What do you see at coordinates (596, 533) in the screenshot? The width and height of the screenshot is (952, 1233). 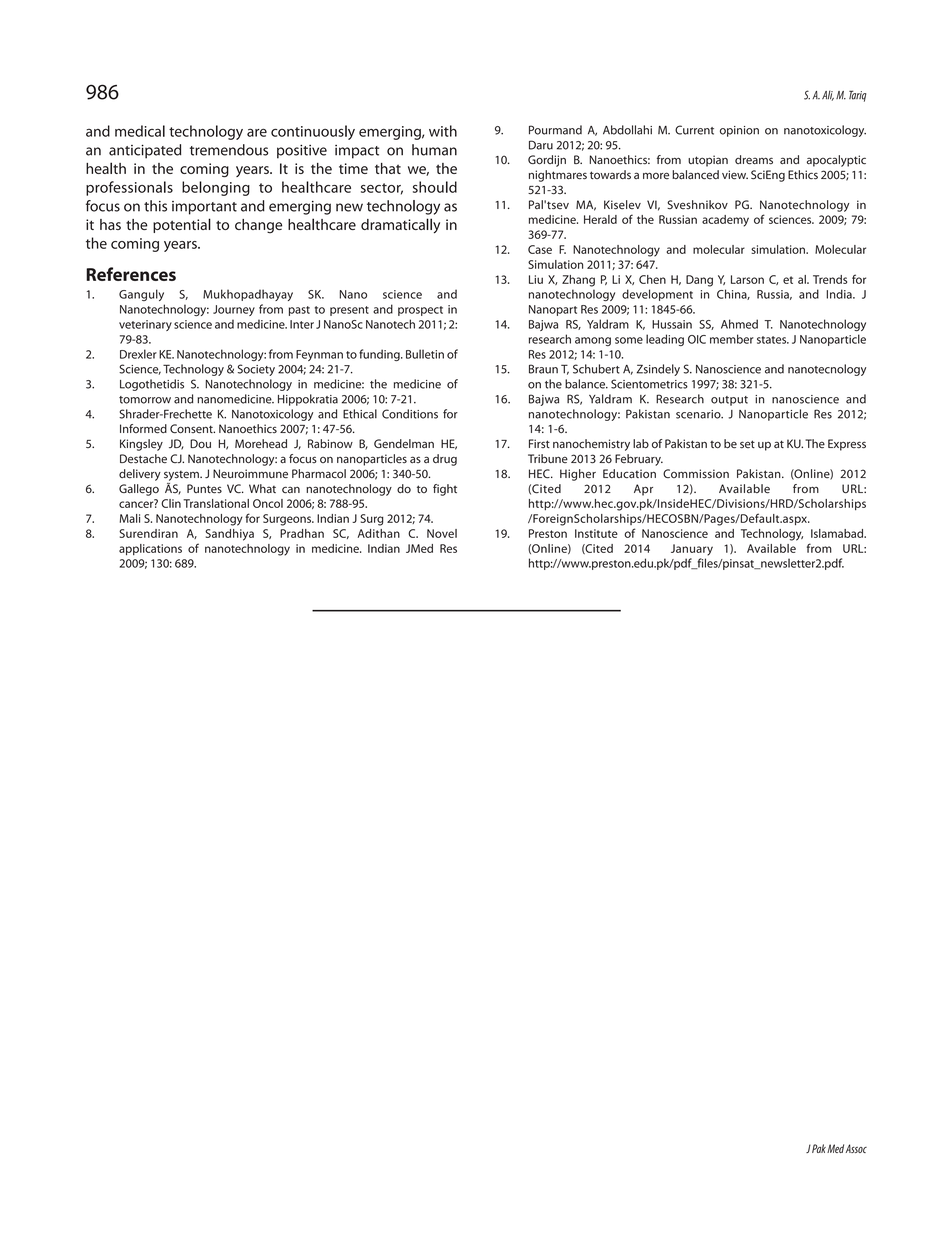 I see `Institute` at bounding box center [596, 533].
